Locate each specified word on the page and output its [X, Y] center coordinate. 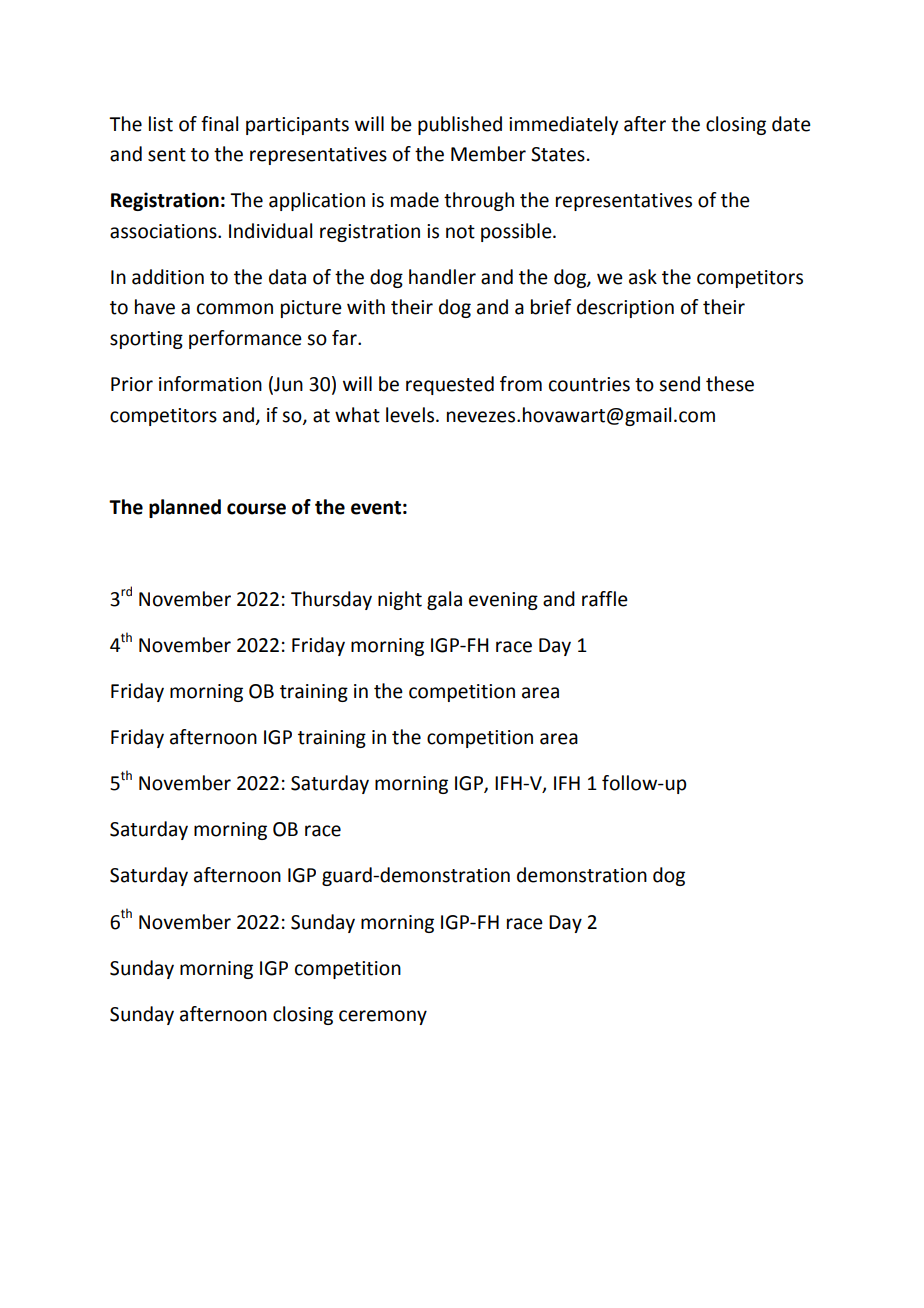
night [400, 600]
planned [185, 508]
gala [444, 600]
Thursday [331, 600]
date [791, 124]
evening [503, 601]
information [210, 384]
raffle [605, 599]
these [730, 384]
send [679, 384]
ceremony [383, 1017]
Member [488, 154]
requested [450, 385]
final [219, 124]
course [256, 509]
